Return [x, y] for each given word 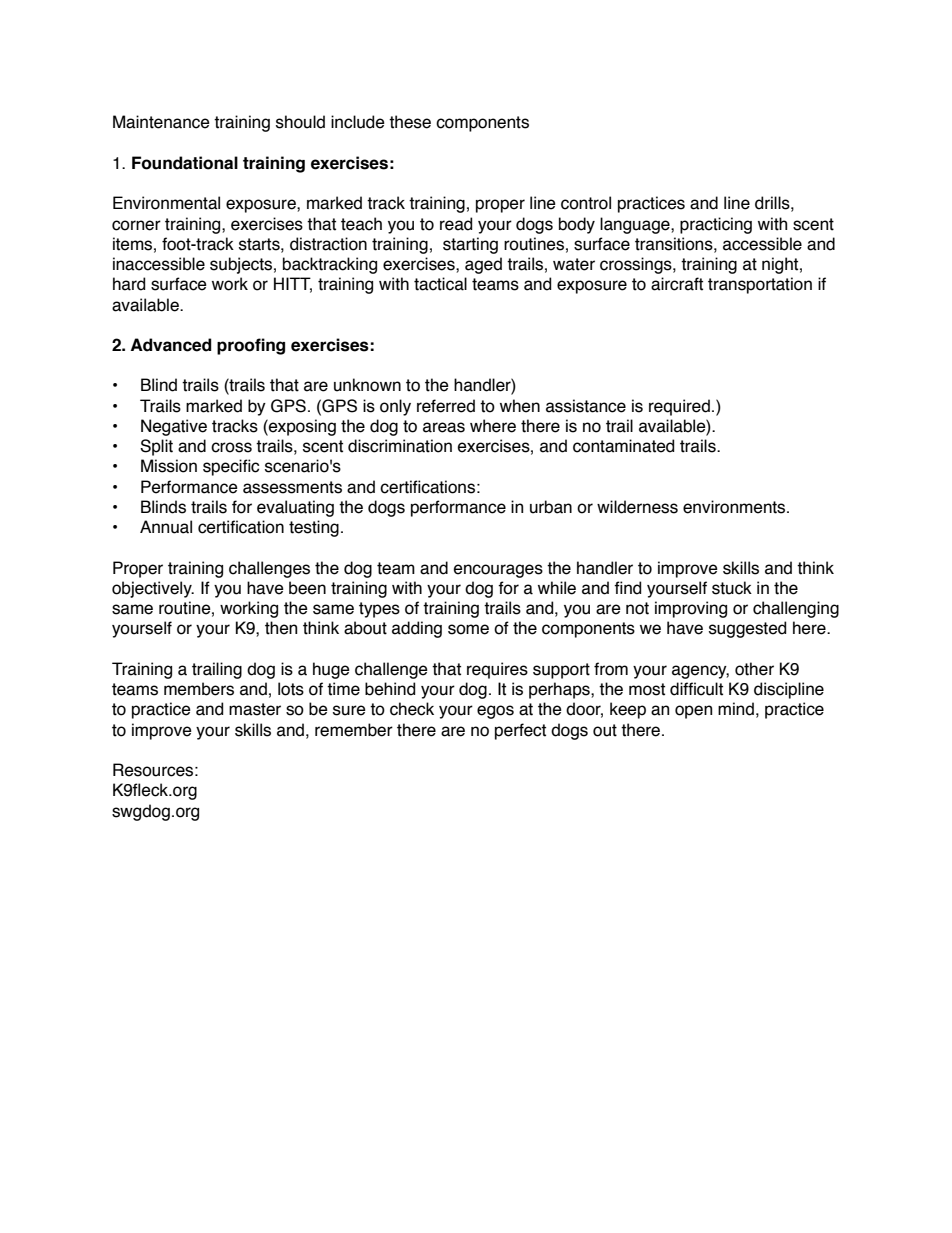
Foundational [185, 163]
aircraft [677, 284]
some [468, 629]
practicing [716, 225]
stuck [732, 588]
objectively [153, 589]
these [410, 122]
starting [470, 245]
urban [551, 507]
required [679, 407]
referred [446, 406]
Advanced [171, 345]
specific [231, 467]
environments [735, 507]
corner [136, 225]
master [255, 709]
